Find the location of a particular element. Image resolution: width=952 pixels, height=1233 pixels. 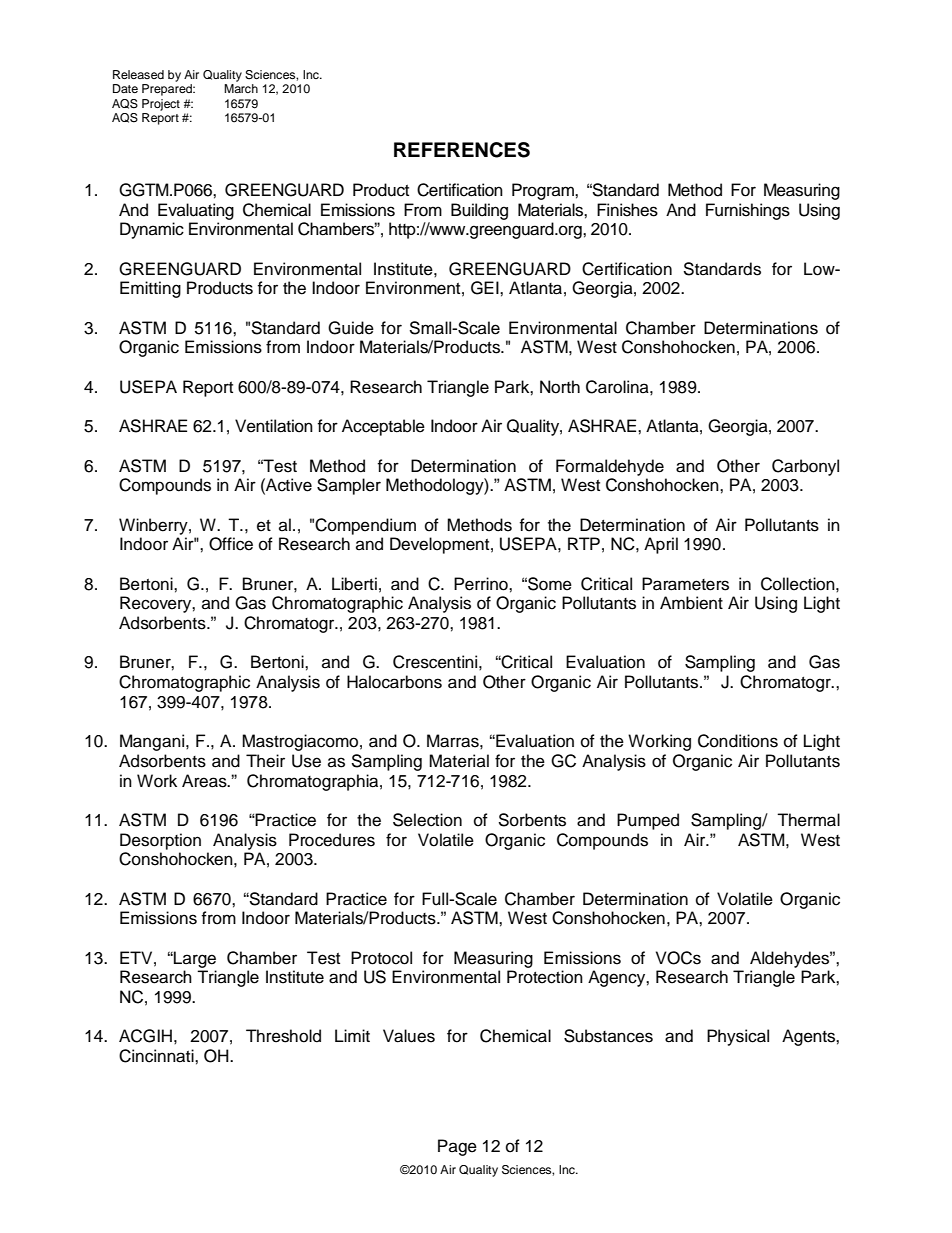

Ambient is located at coordinates (691, 603).
